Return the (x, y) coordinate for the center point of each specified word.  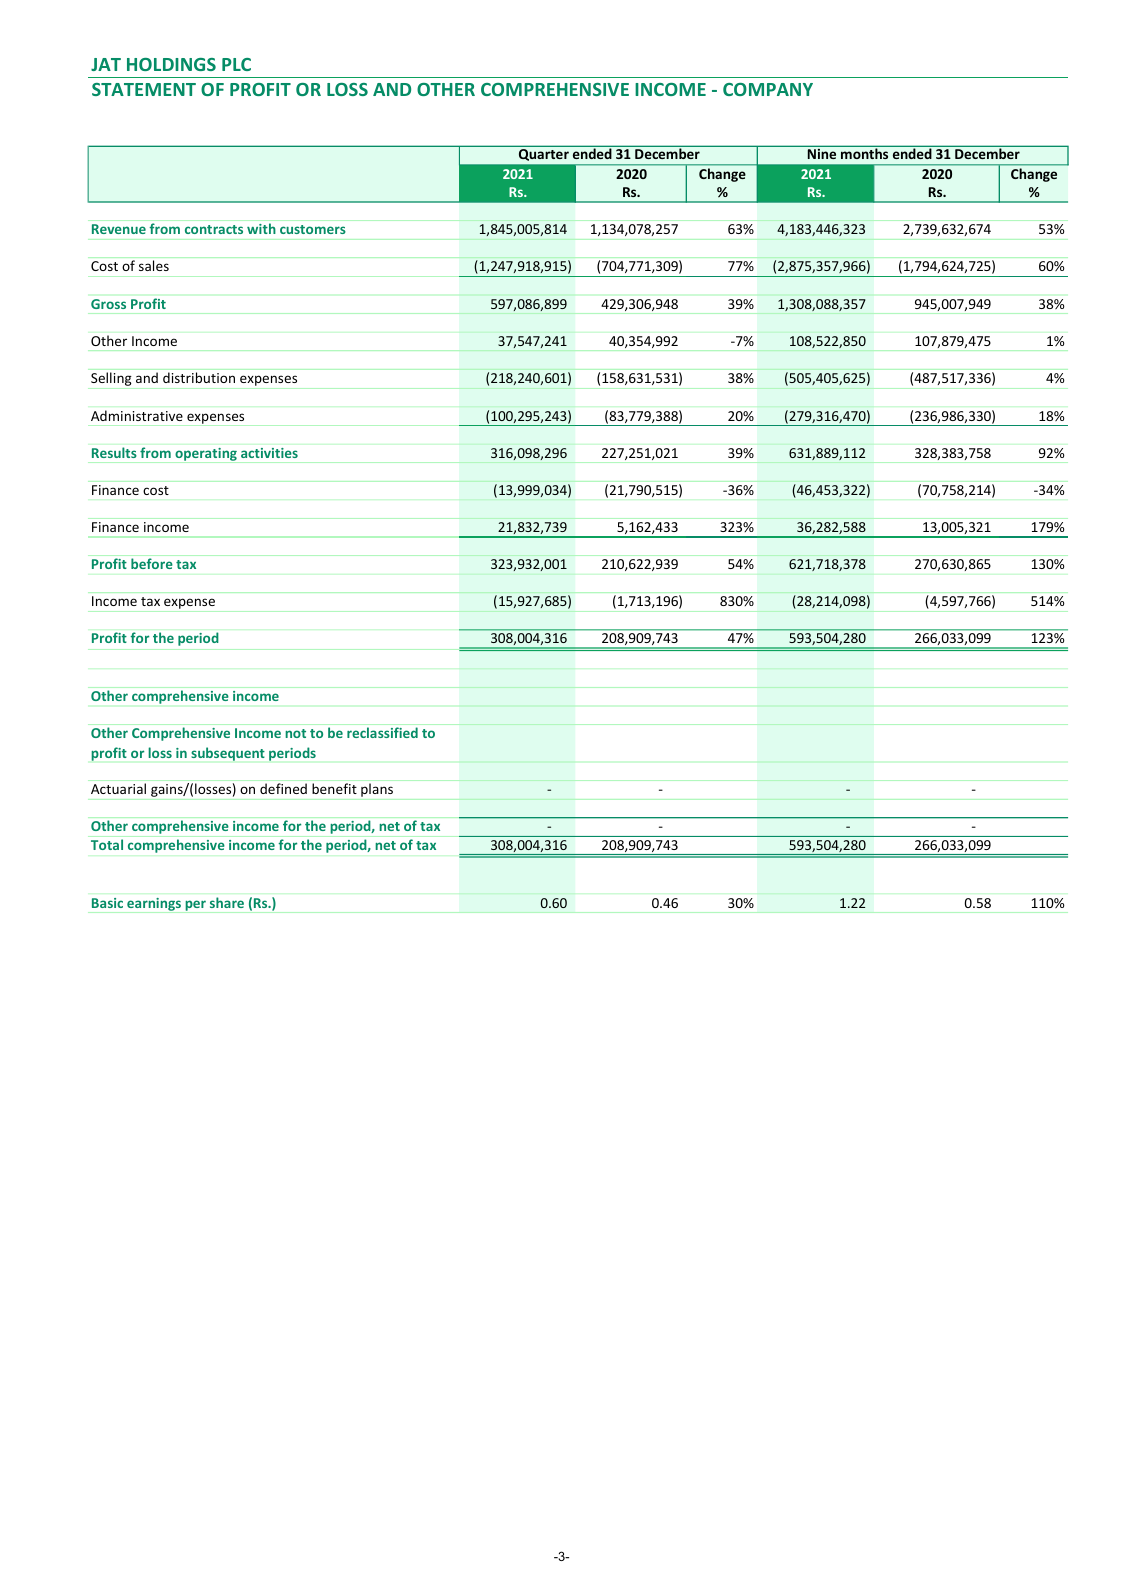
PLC (236, 64)
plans (377, 790)
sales (154, 265)
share (227, 902)
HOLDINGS (171, 64)
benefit (334, 788)
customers (313, 229)
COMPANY (768, 89)
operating (206, 454)
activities (269, 453)
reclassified (382, 732)
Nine (822, 154)
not (295, 733)
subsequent (228, 754)
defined (283, 788)
